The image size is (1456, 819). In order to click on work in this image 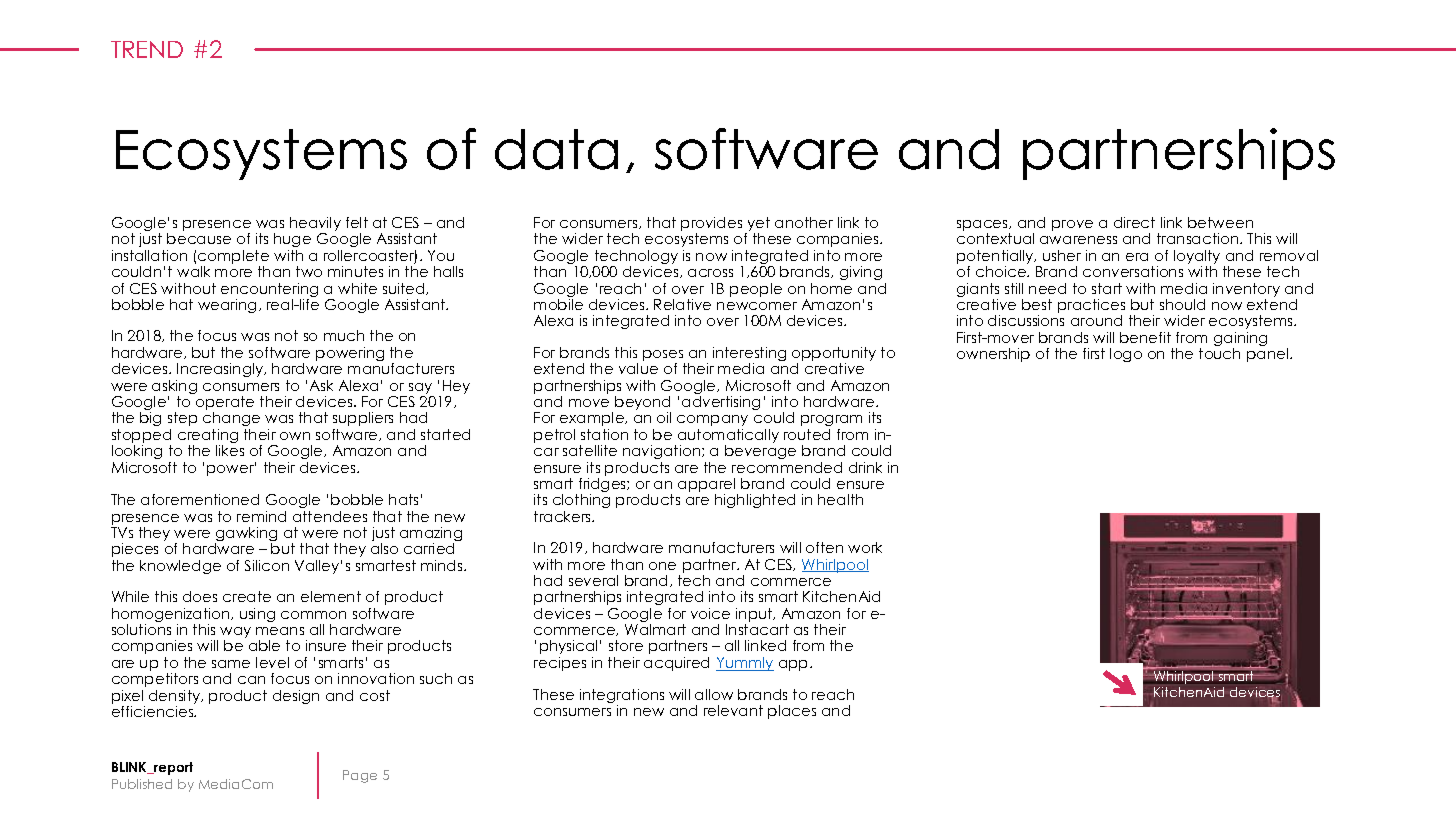, I will do `click(865, 547)`.
